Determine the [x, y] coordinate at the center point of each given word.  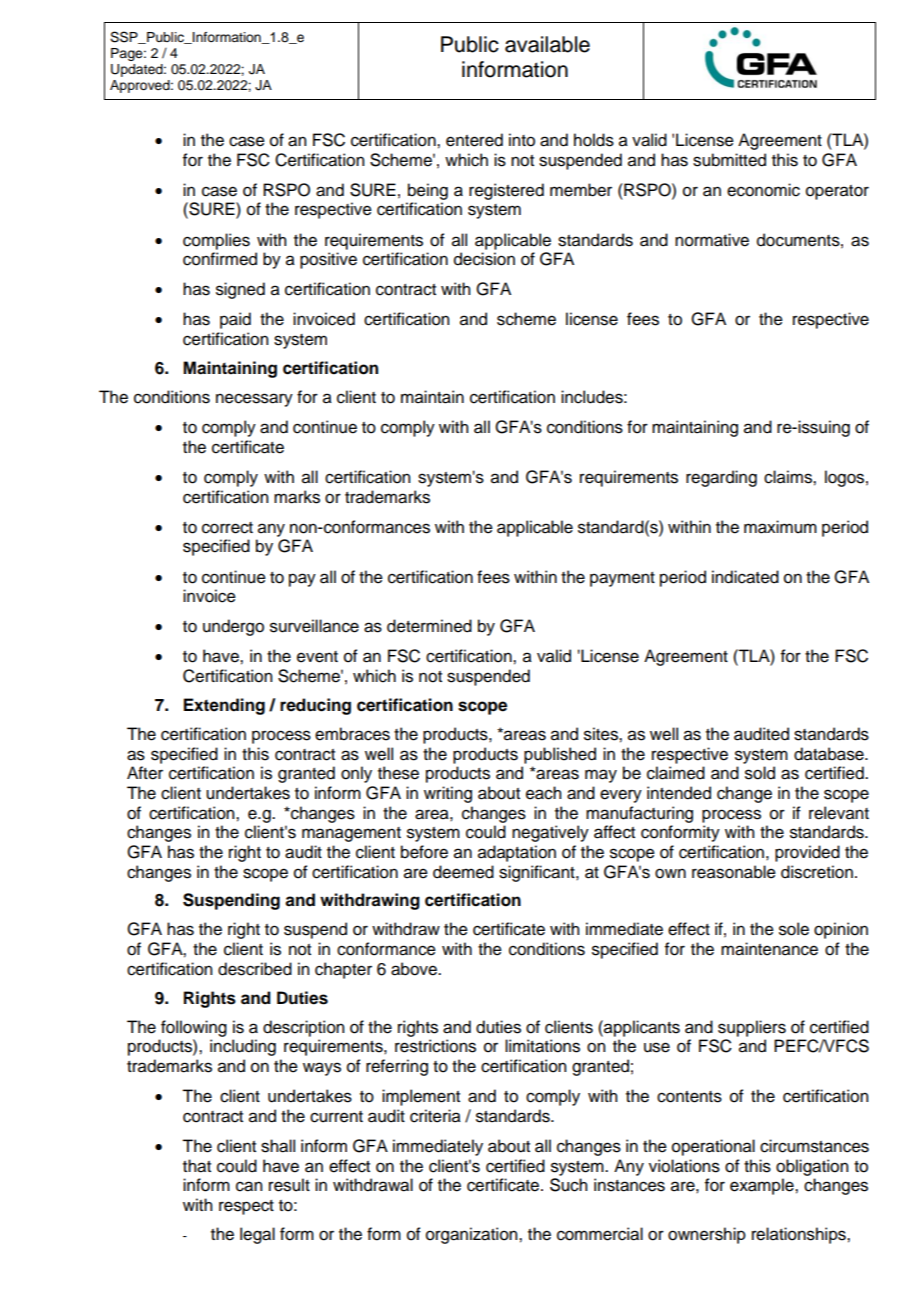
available [547, 44]
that [197, 1166]
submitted [729, 160]
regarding [721, 478]
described [255, 969]
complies [216, 241]
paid [235, 320]
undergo [233, 627]
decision [484, 259]
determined [429, 626]
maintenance [769, 949]
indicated [745, 577]
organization [473, 1235]
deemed [463, 872]
